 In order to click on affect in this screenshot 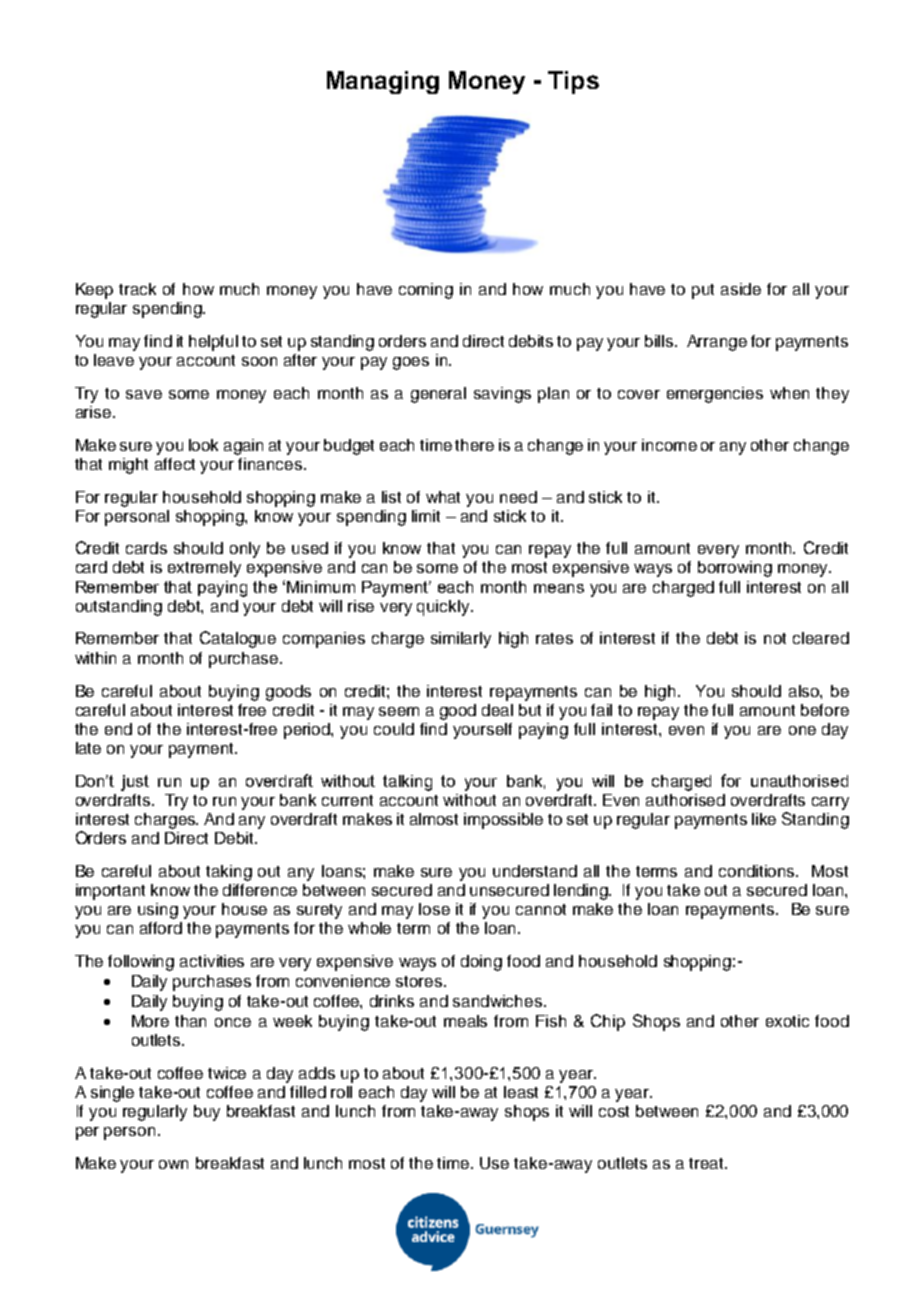, I will do `click(175, 464)`.
